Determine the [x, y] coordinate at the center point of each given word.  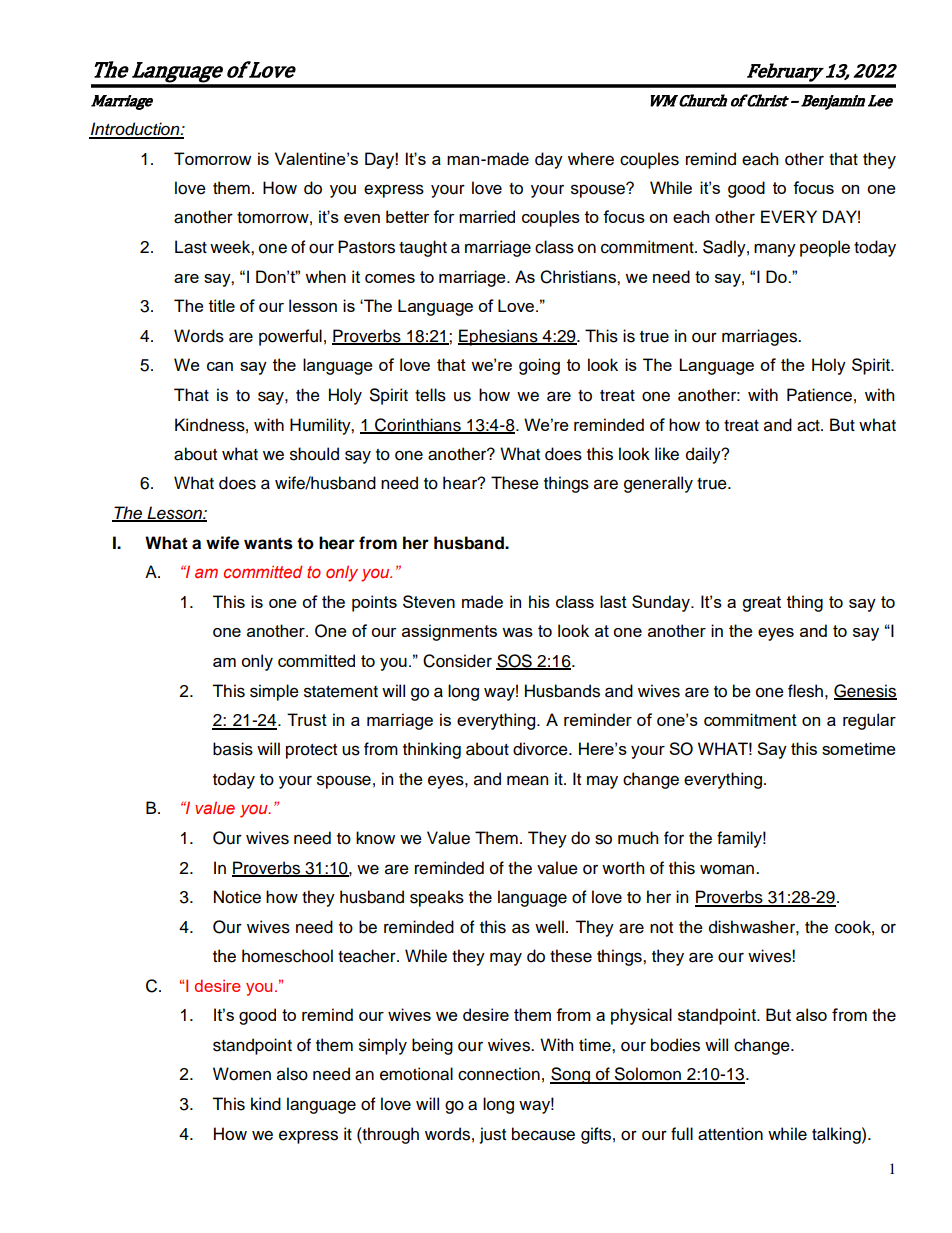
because [543, 1134]
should [314, 454]
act [809, 426]
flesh [805, 691]
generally [658, 484]
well [549, 927]
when [325, 276]
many [775, 250]
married [487, 216]
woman [728, 869]
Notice [237, 897]
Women [242, 1074]
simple [274, 692]
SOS [515, 662]
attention [730, 1134]
